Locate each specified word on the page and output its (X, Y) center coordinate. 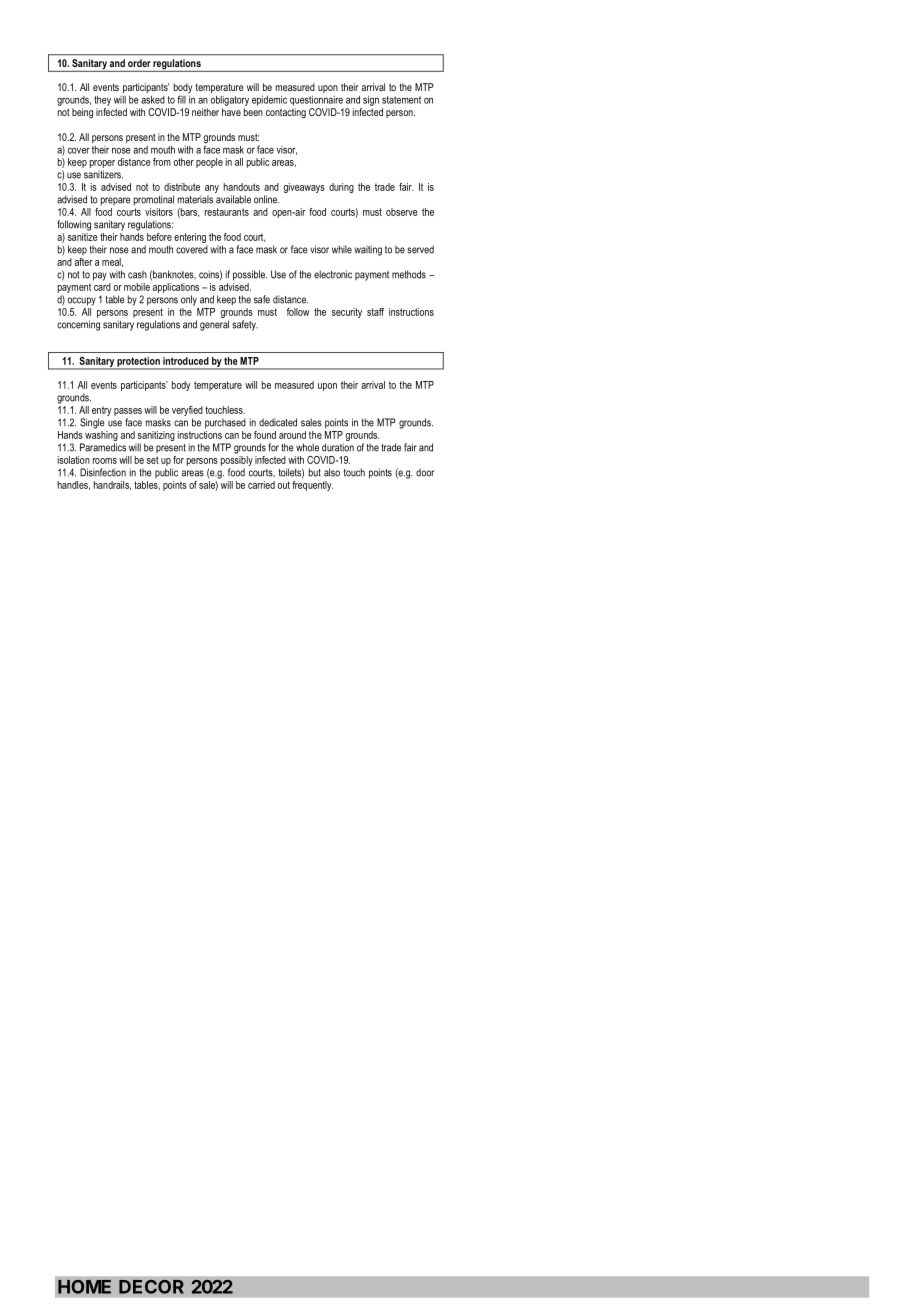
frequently (312, 484)
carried (261, 485)
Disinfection (103, 472)
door (425, 472)
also (332, 472)
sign (371, 101)
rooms (105, 461)
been (253, 112)
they (102, 101)
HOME (84, 1287)
